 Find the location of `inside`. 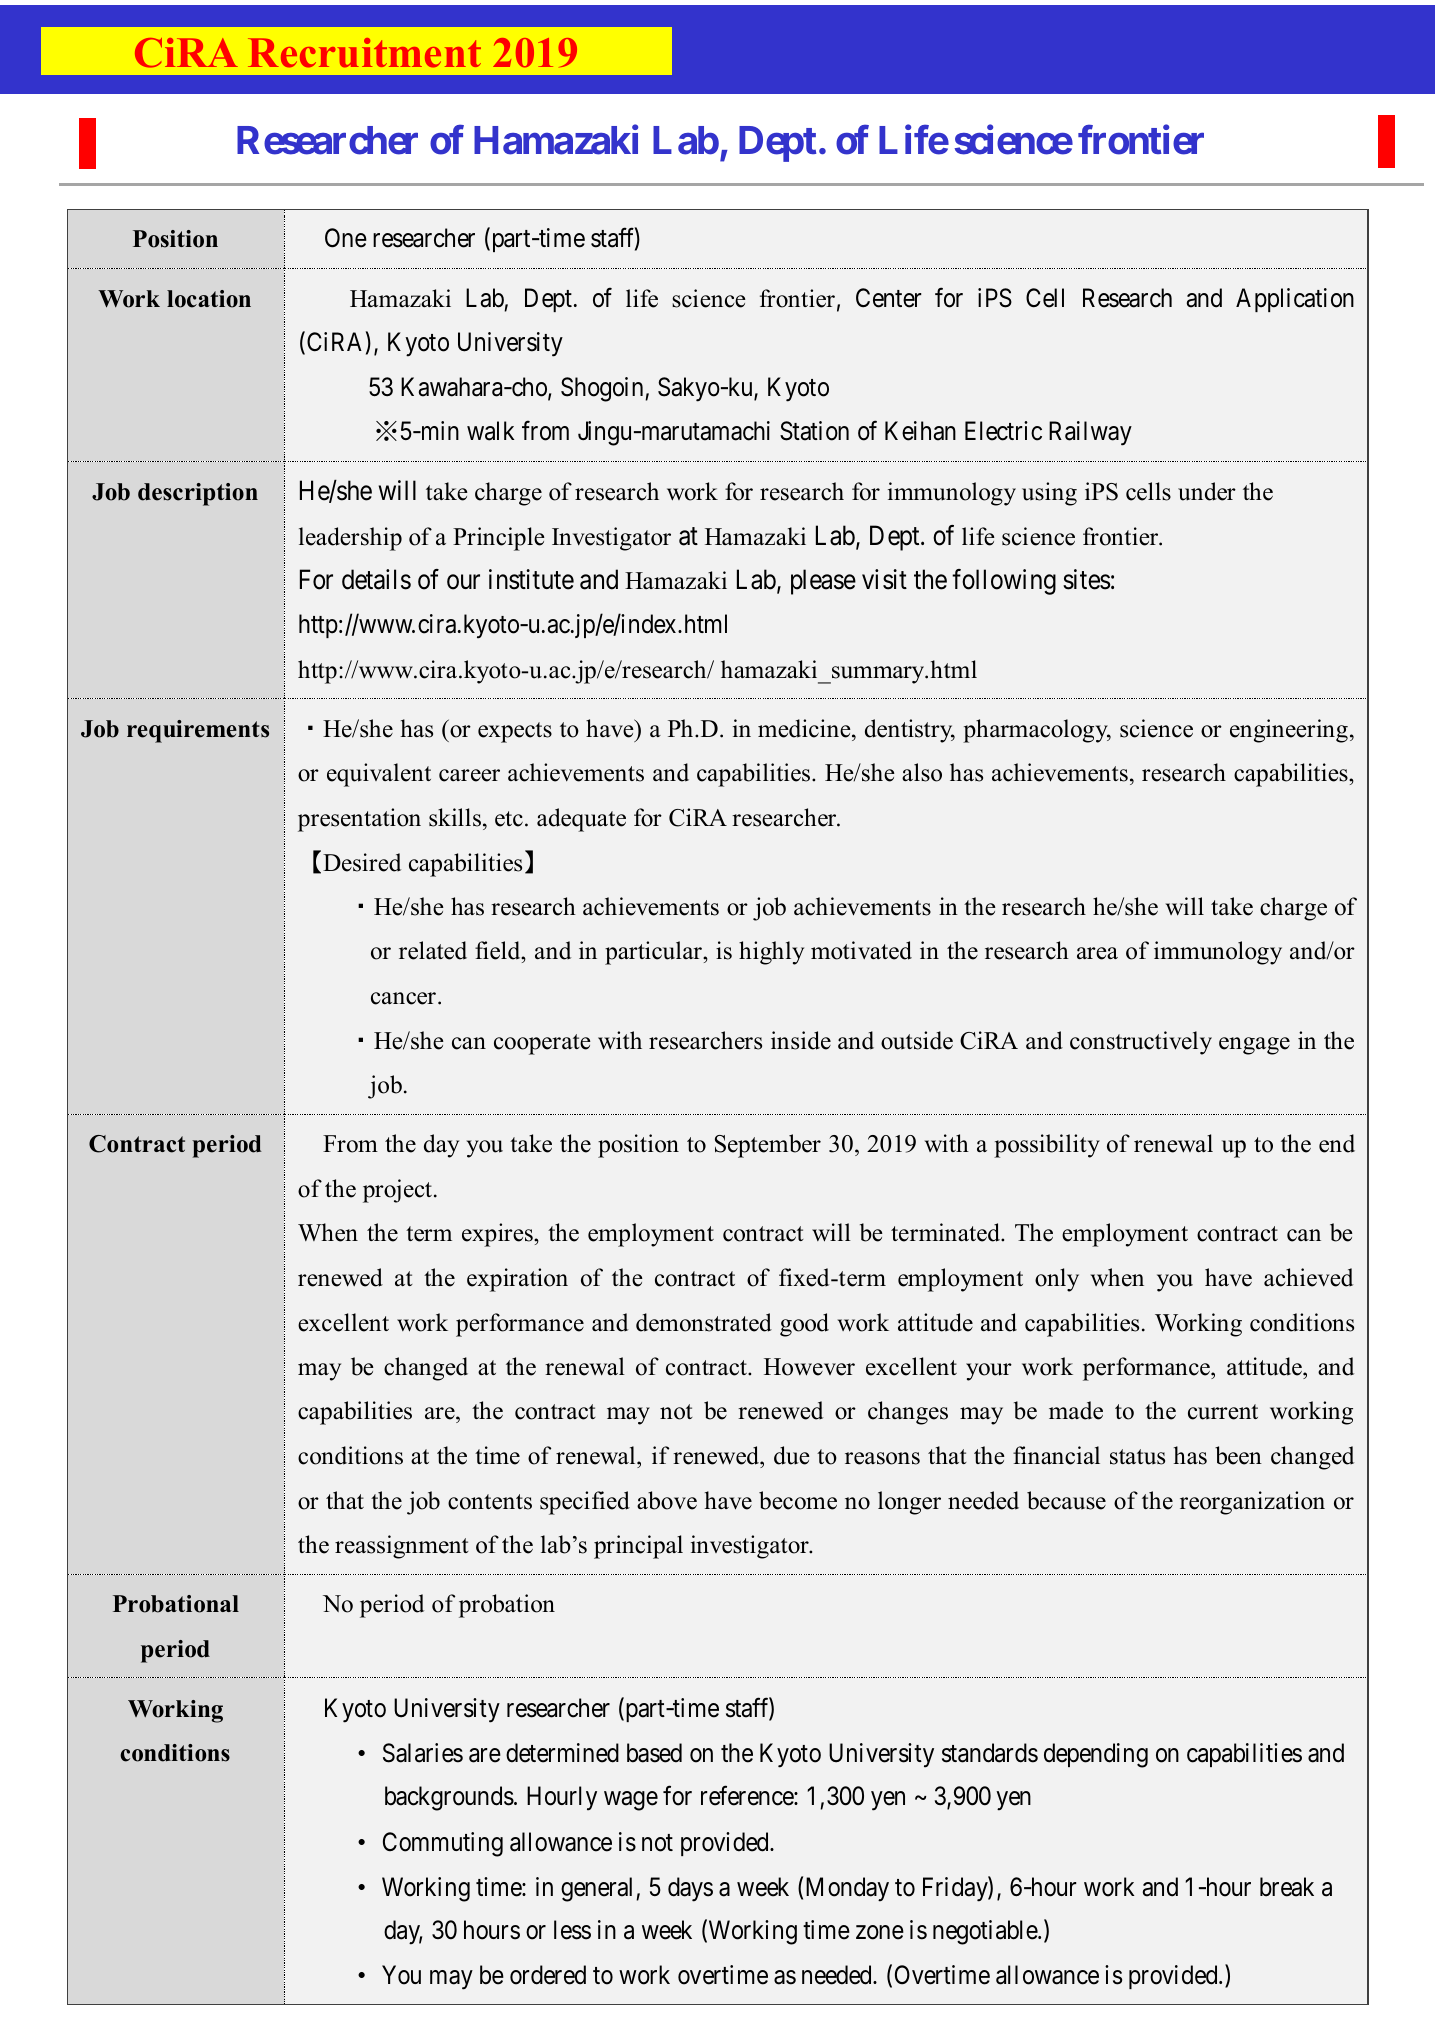

inside is located at coordinates (801, 1040).
